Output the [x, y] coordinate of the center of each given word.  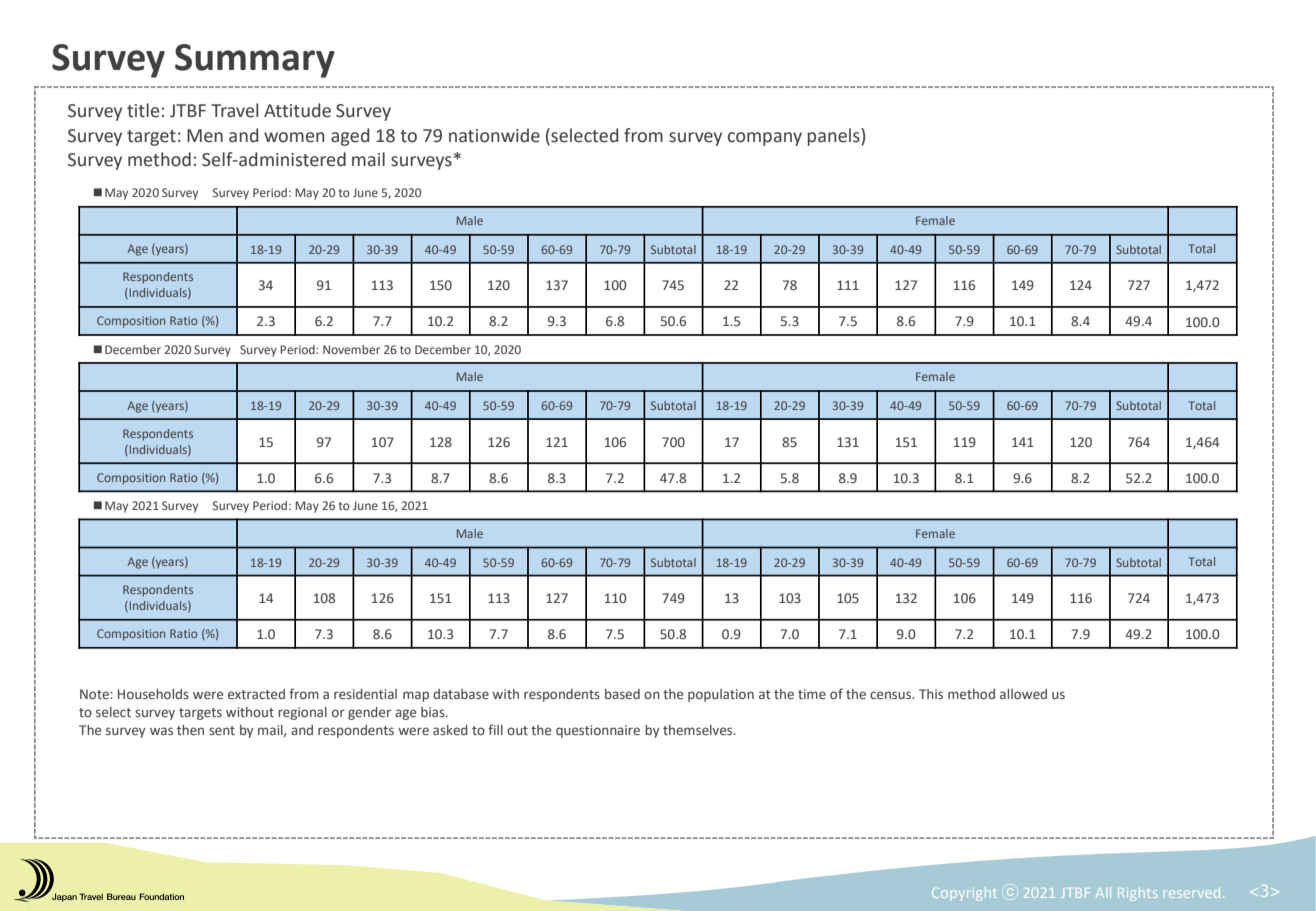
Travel [234, 110]
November [351, 349]
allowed [1023, 694]
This [931, 694]
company [765, 139]
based [622, 694]
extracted [256, 694]
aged [350, 137]
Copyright [964, 894]
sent [222, 730]
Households [153, 694]
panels [835, 137]
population [721, 695]
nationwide [494, 135]
